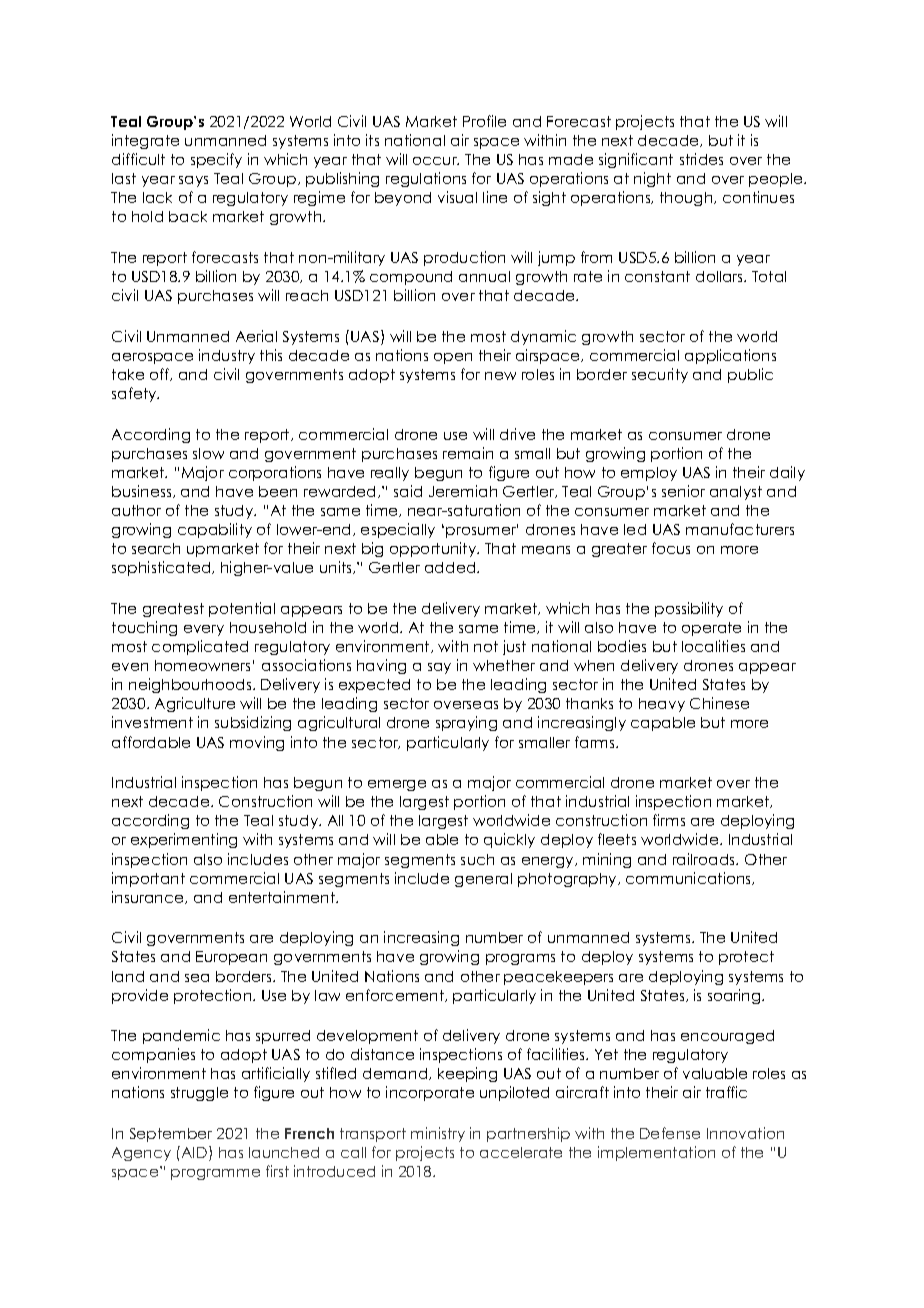 Image resolution: width=924 pixels, height=1308 pixels. What do you see at coordinates (477, 859) in the document?
I see `such` at bounding box center [477, 859].
